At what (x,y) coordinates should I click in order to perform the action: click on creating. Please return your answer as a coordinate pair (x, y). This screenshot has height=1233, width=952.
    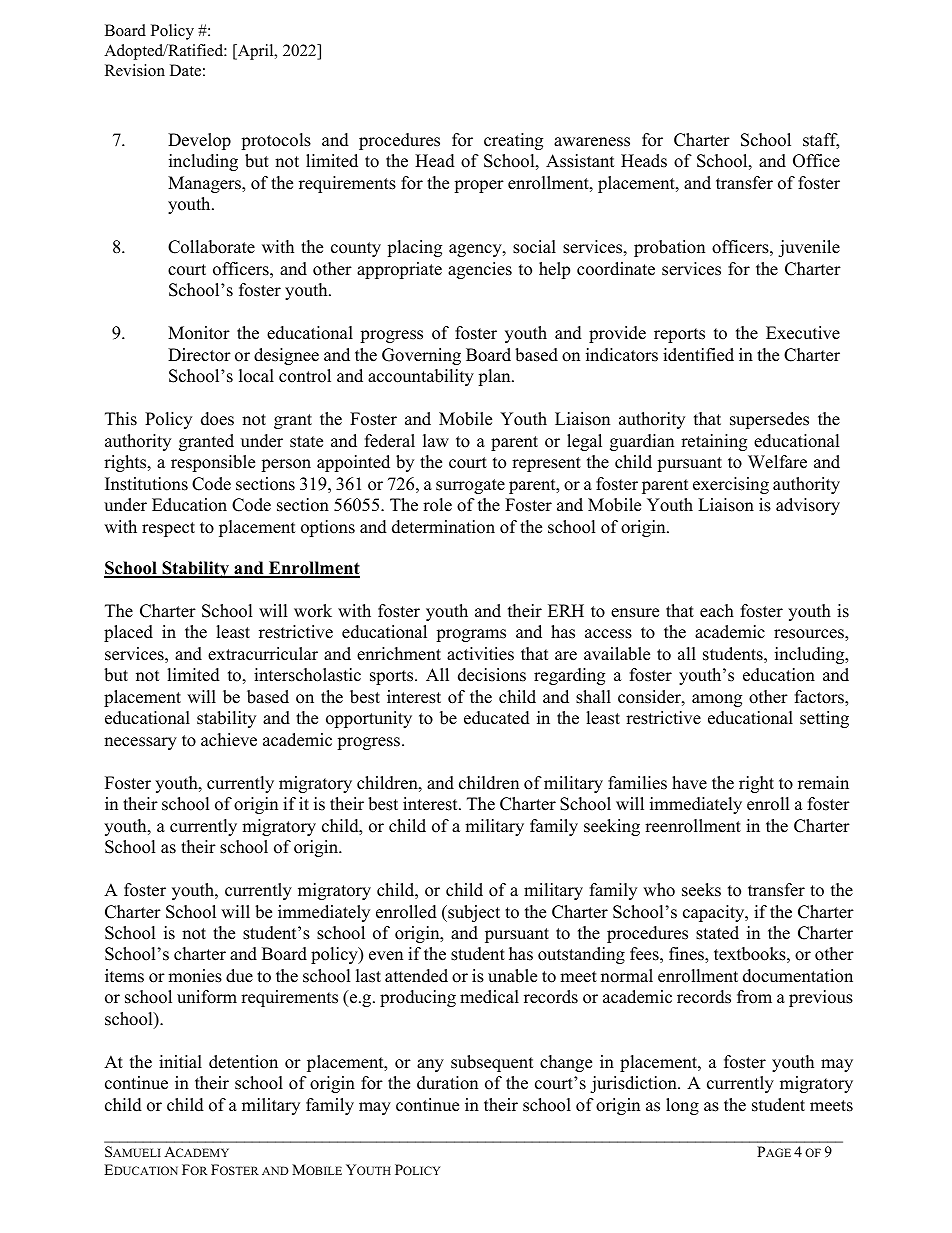
    Looking at the image, I should click on (513, 141).
